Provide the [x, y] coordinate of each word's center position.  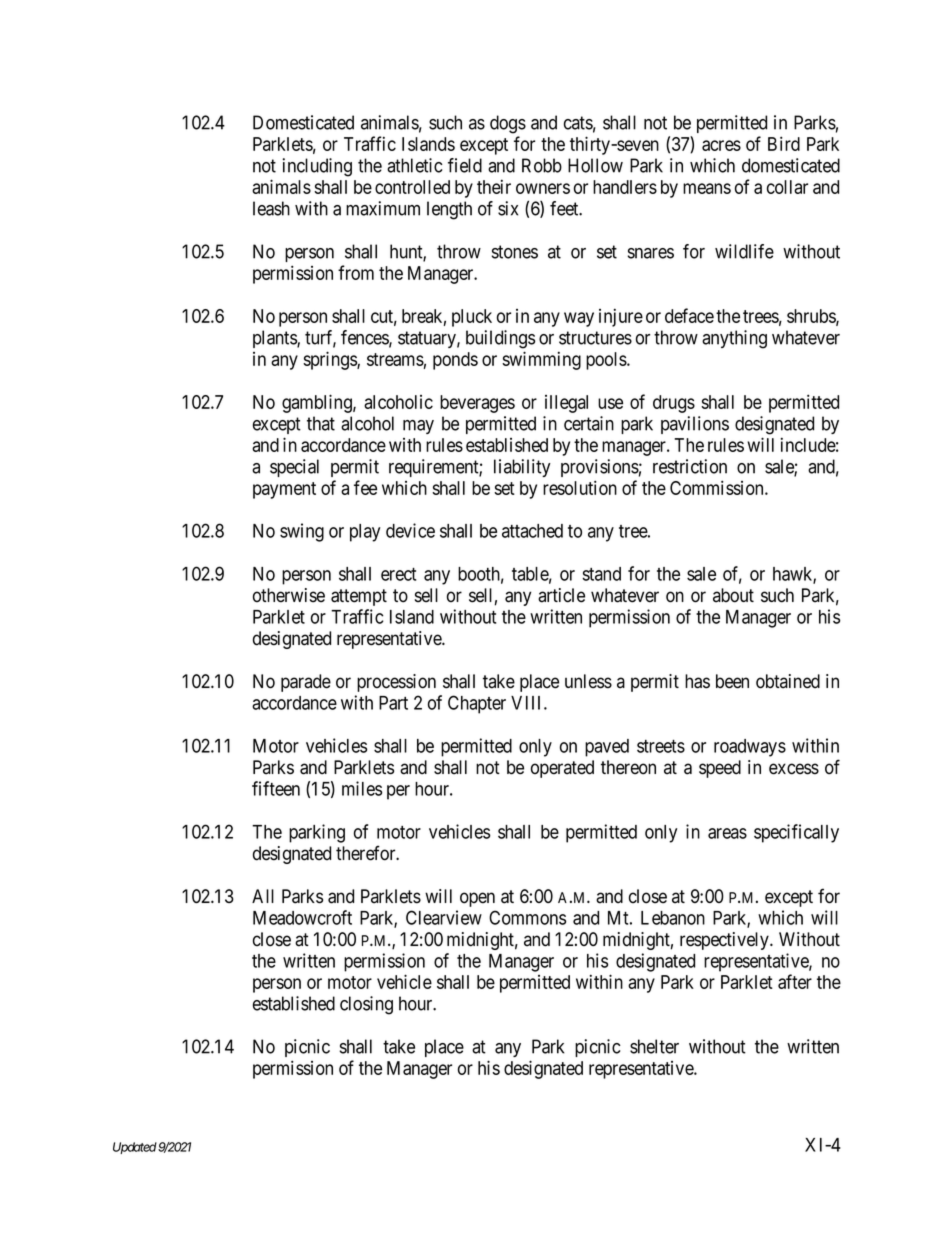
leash [271, 208]
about [733, 595]
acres [721, 145]
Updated [135, 1148]
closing [366, 1005]
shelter [654, 1046]
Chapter [477, 704]
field [465, 165]
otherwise [289, 595]
